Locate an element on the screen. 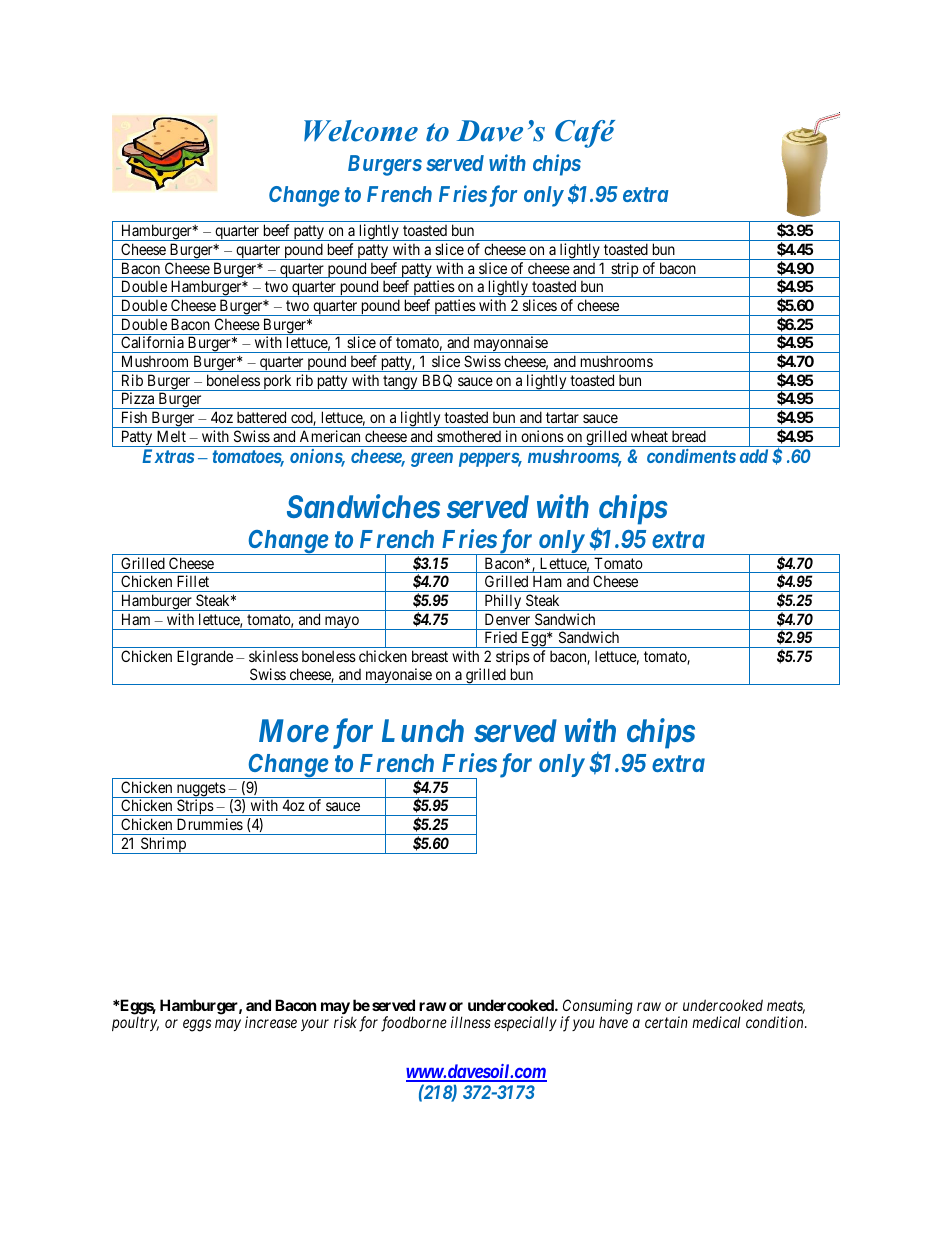  Welcome is located at coordinates (361, 131).
